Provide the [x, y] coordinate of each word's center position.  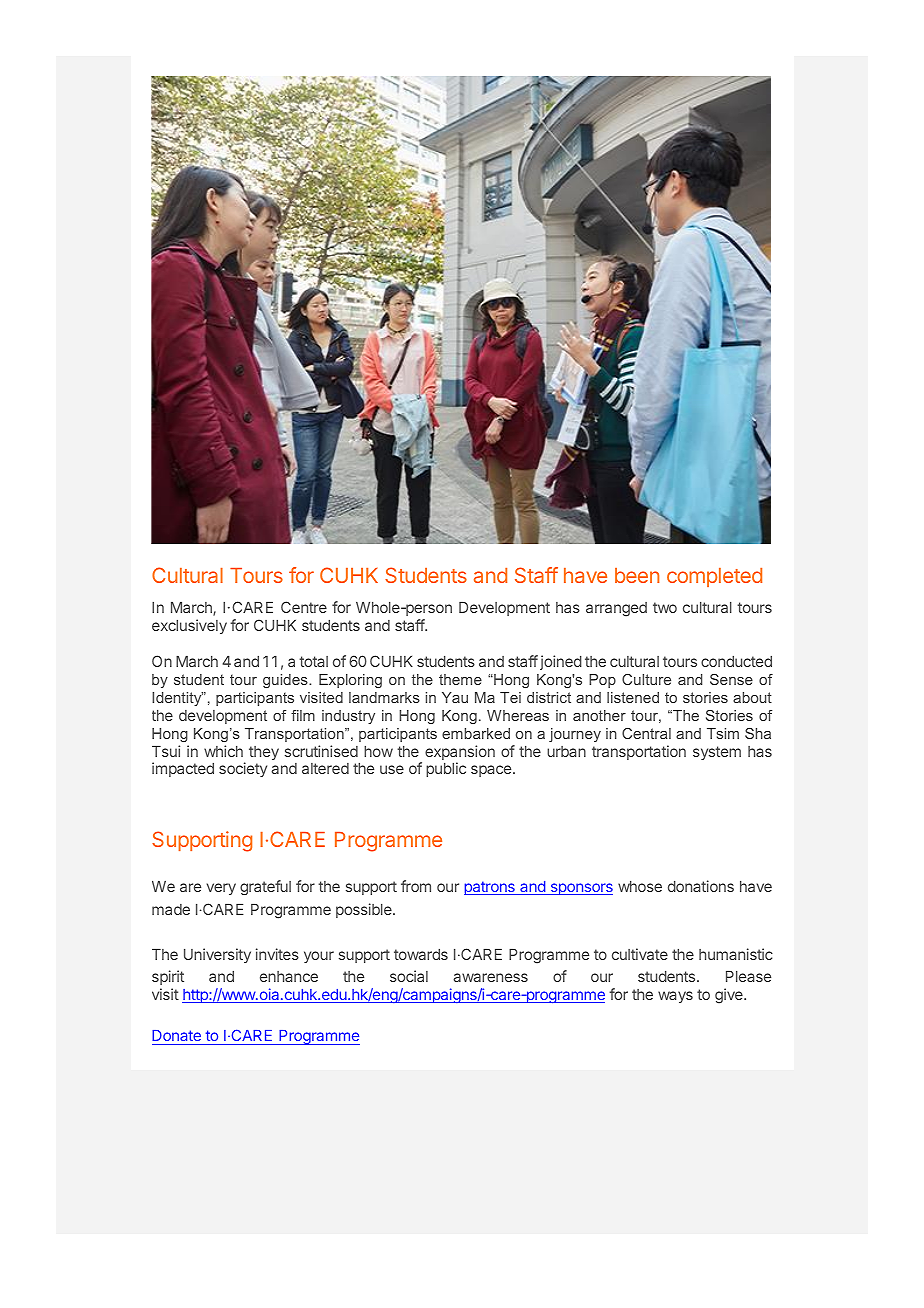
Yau [455, 697]
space [492, 771]
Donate [177, 1037]
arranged [616, 609]
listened [633, 697]
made [171, 909]
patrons [490, 888]
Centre [304, 607]
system [717, 753]
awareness [490, 977]
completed [714, 577]
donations [701, 886]
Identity [177, 699]
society [243, 769]
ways [675, 997]
